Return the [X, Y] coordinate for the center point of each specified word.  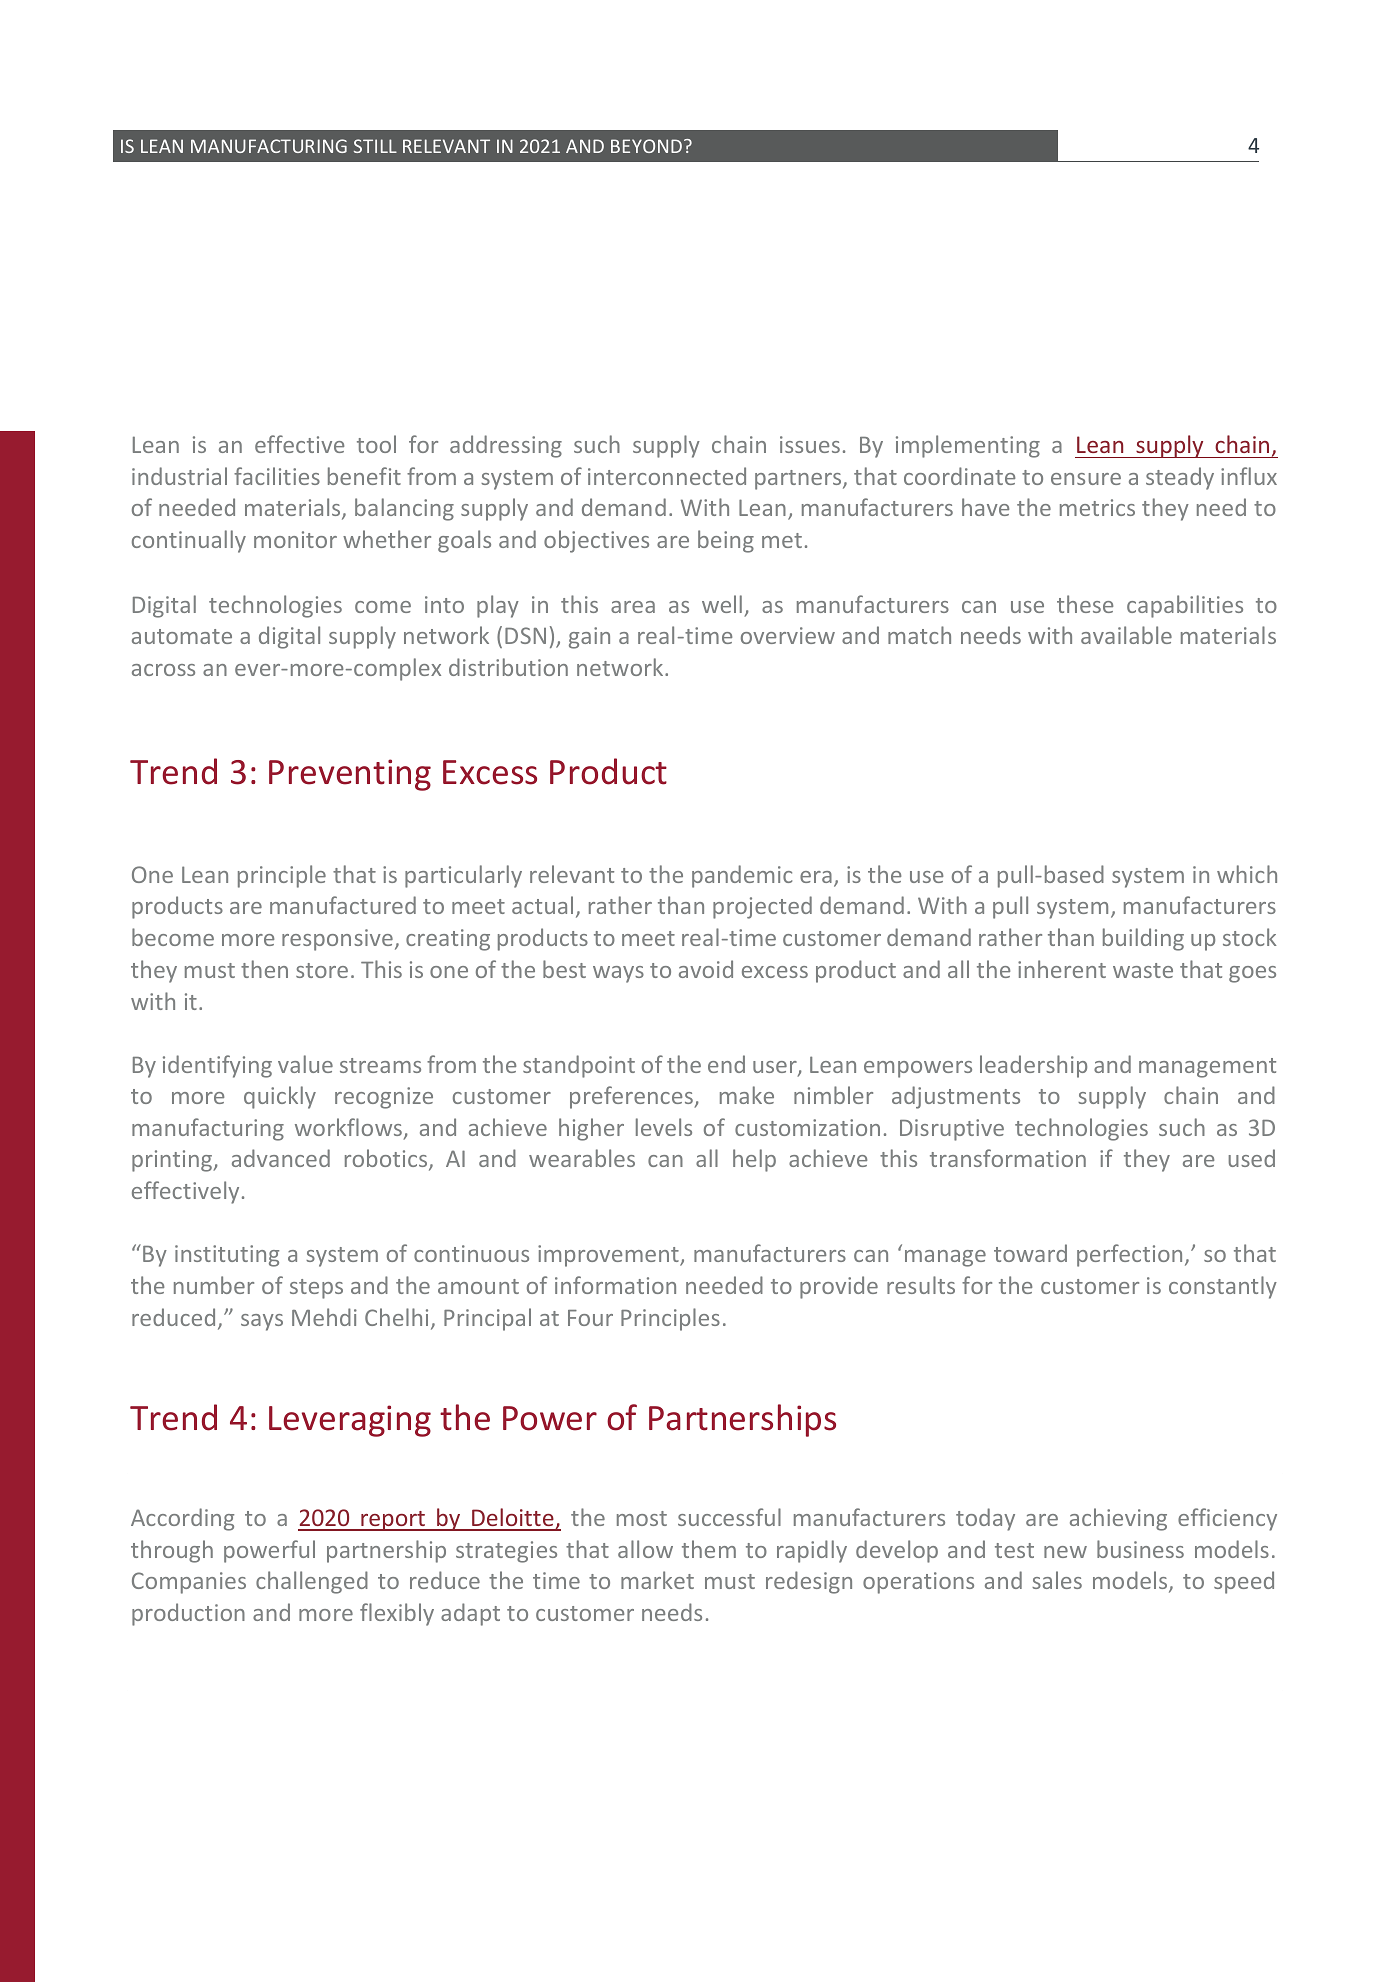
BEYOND [648, 146]
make [747, 1095]
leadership [1033, 1066]
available [1126, 635]
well [722, 604]
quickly [280, 1097]
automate [182, 636]
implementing [968, 446]
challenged [312, 1582]
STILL [375, 146]
